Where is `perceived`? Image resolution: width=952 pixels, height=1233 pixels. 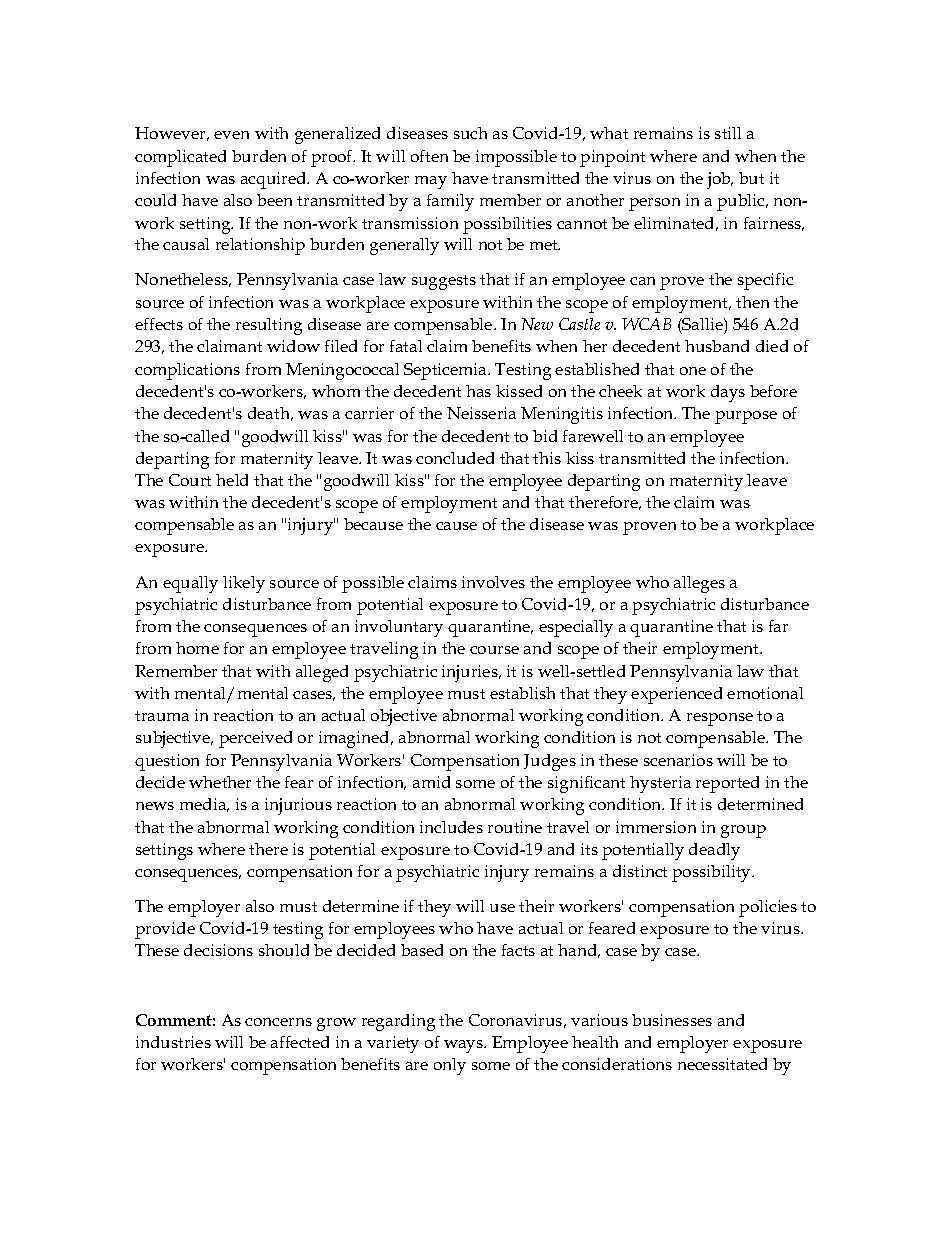 perceived is located at coordinates (255, 739).
